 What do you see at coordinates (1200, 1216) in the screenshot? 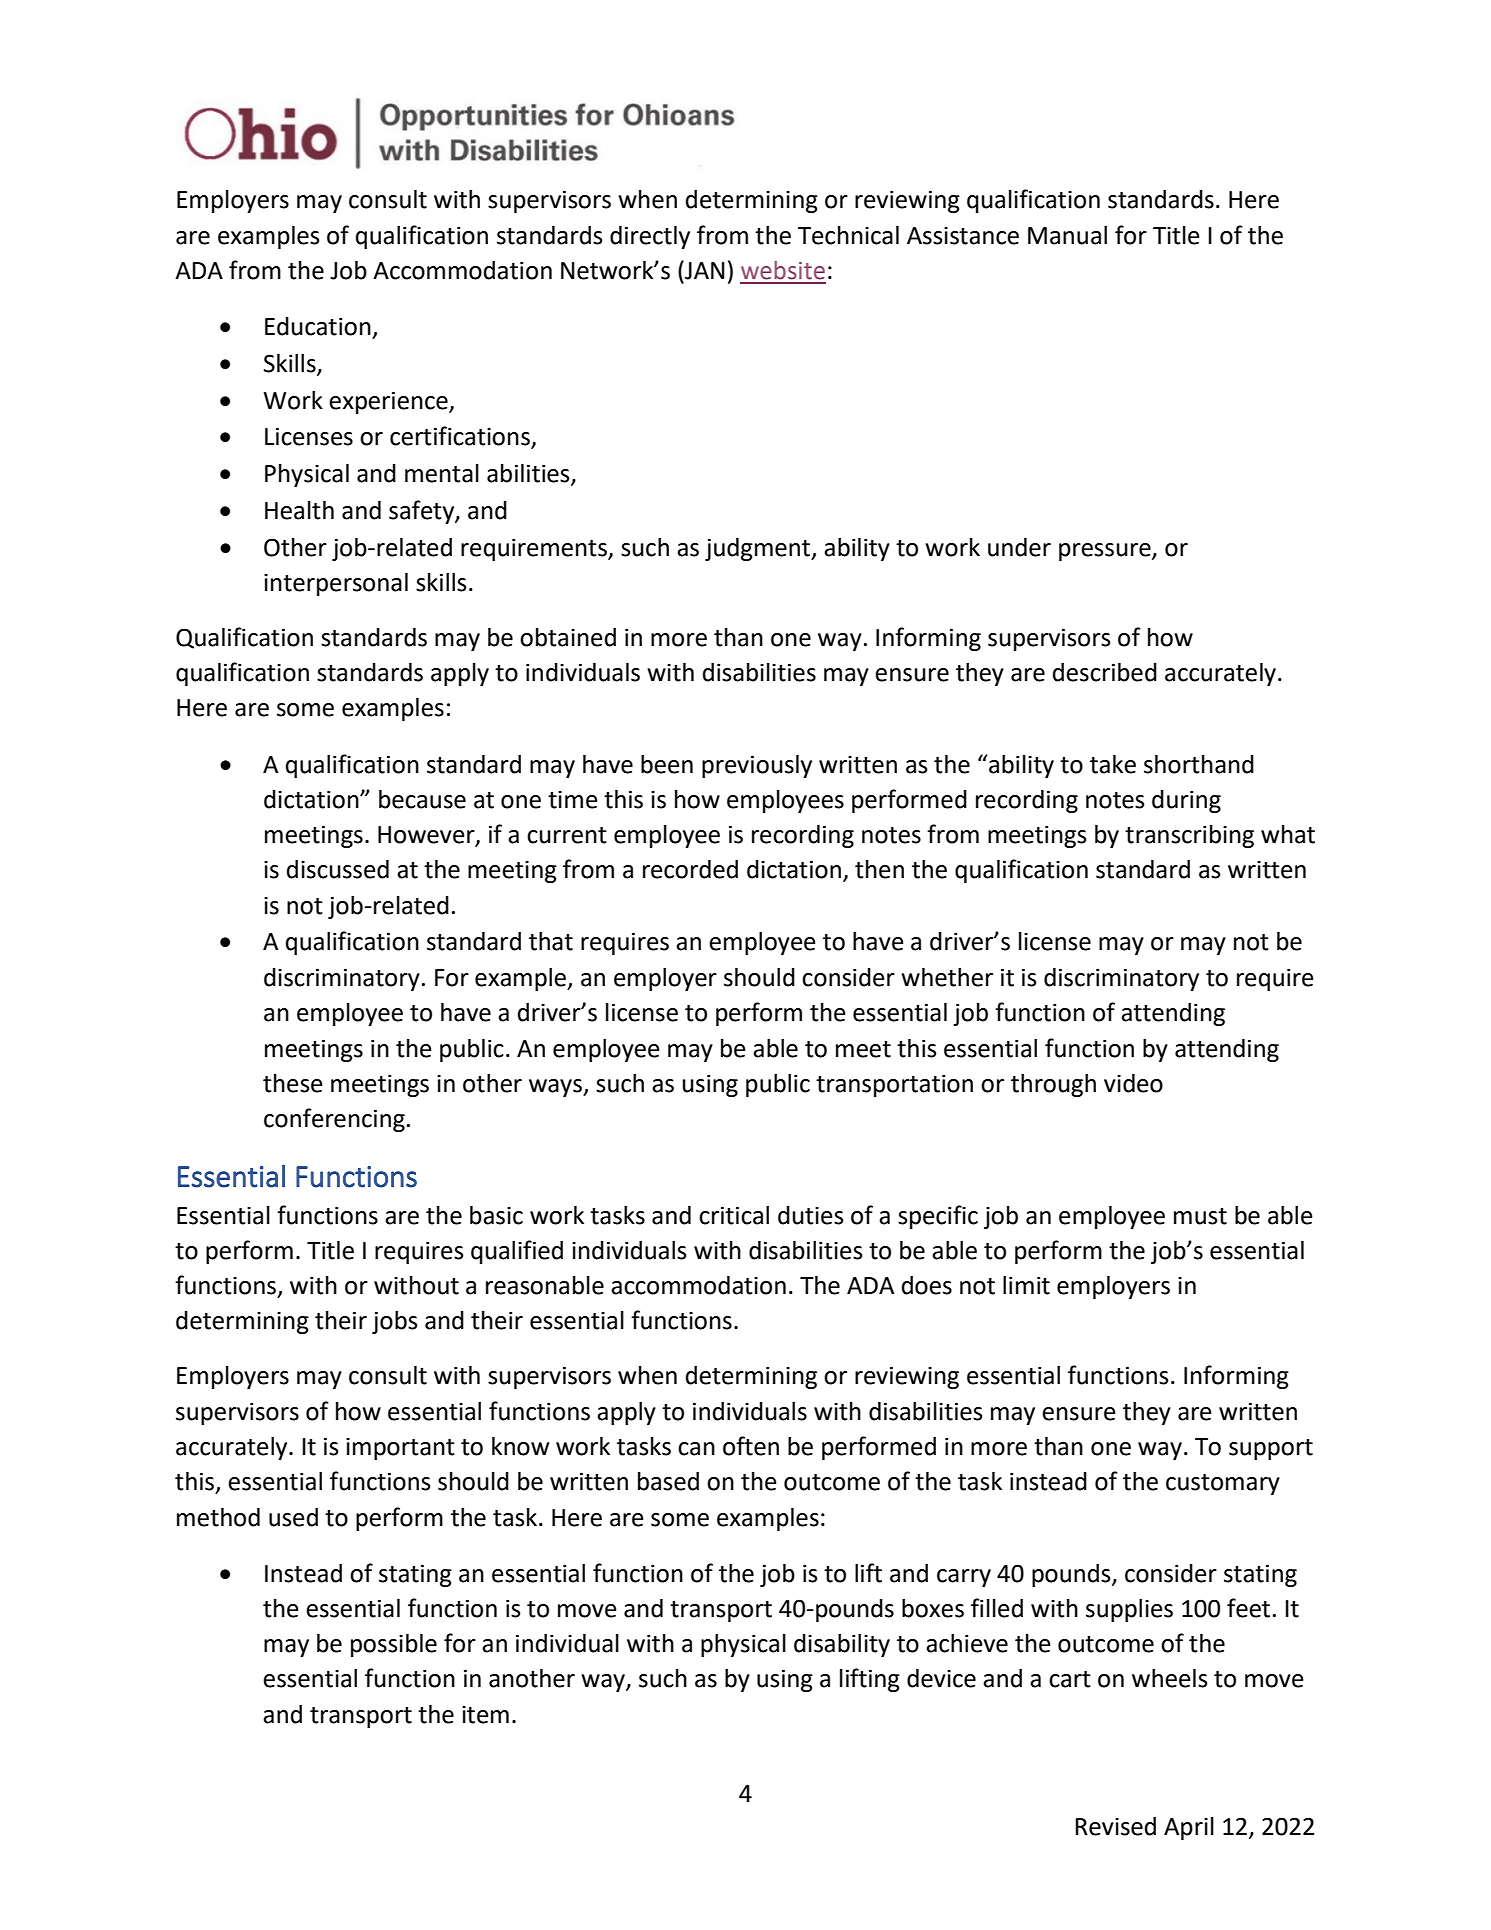
I see `must` at bounding box center [1200, 1216].
